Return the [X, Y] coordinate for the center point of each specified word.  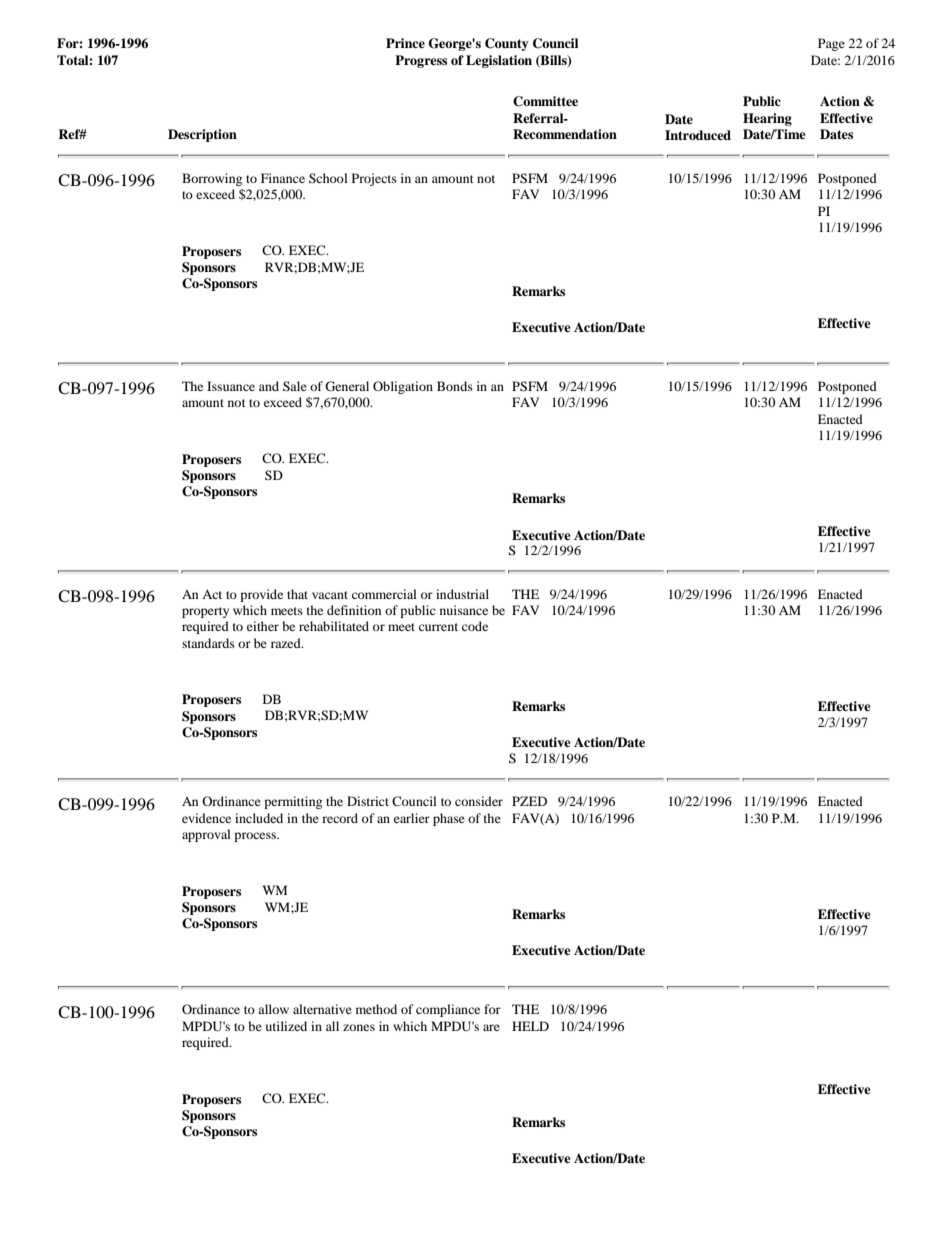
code [475, 626]
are [491, 1027]
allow [273, 1009]
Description [202, 135]
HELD [530, 1026]
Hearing [767, 119]
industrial [462, 594]
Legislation [499, 61]
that [297, 594]
